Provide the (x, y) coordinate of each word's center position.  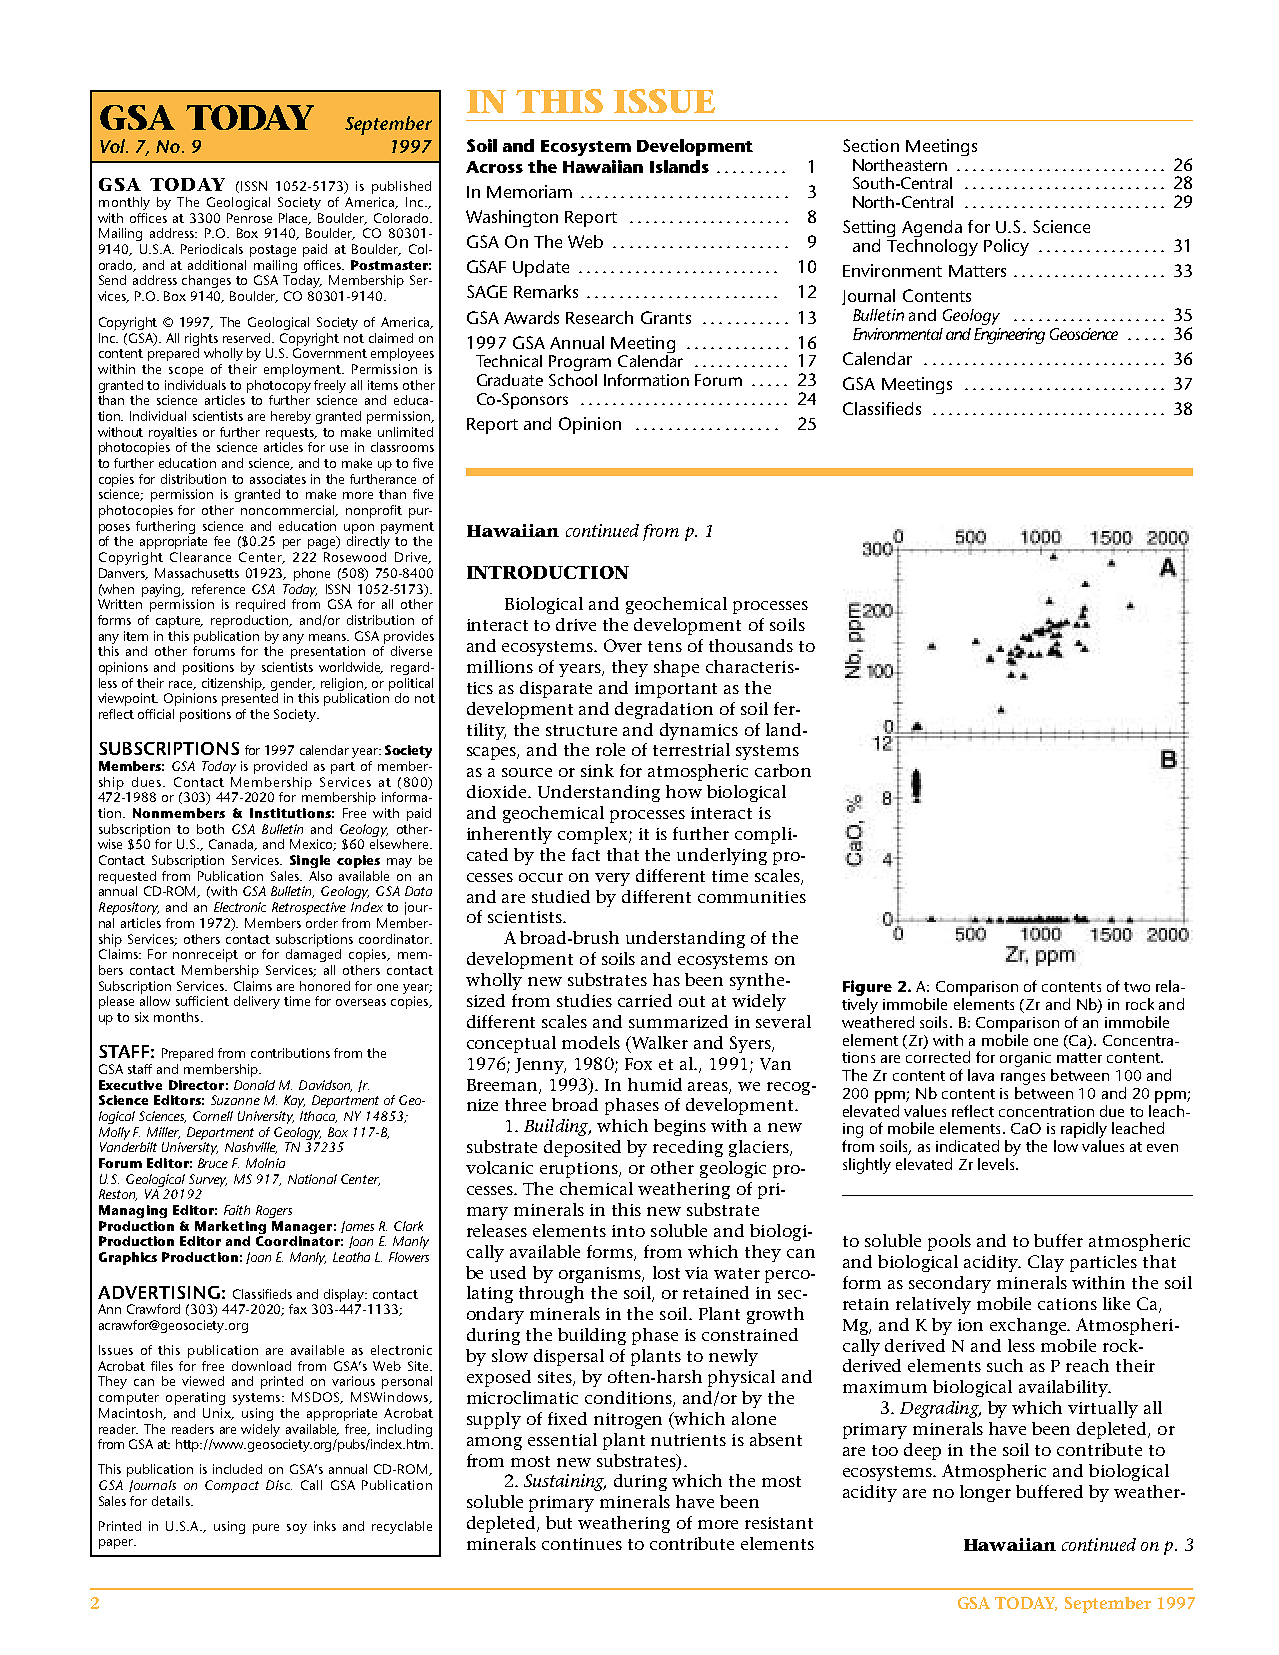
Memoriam (529, 191)
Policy (1006, 247)
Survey (208, 1182)
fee (222, 541)
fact (586, 854)
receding (688, 1148)
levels (997, 1164)
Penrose (249, 218)
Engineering (1009, 336)
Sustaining (565, 1482)
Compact (232, 1486)
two (1137, 987)
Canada (232, 845)
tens (665, 646)
